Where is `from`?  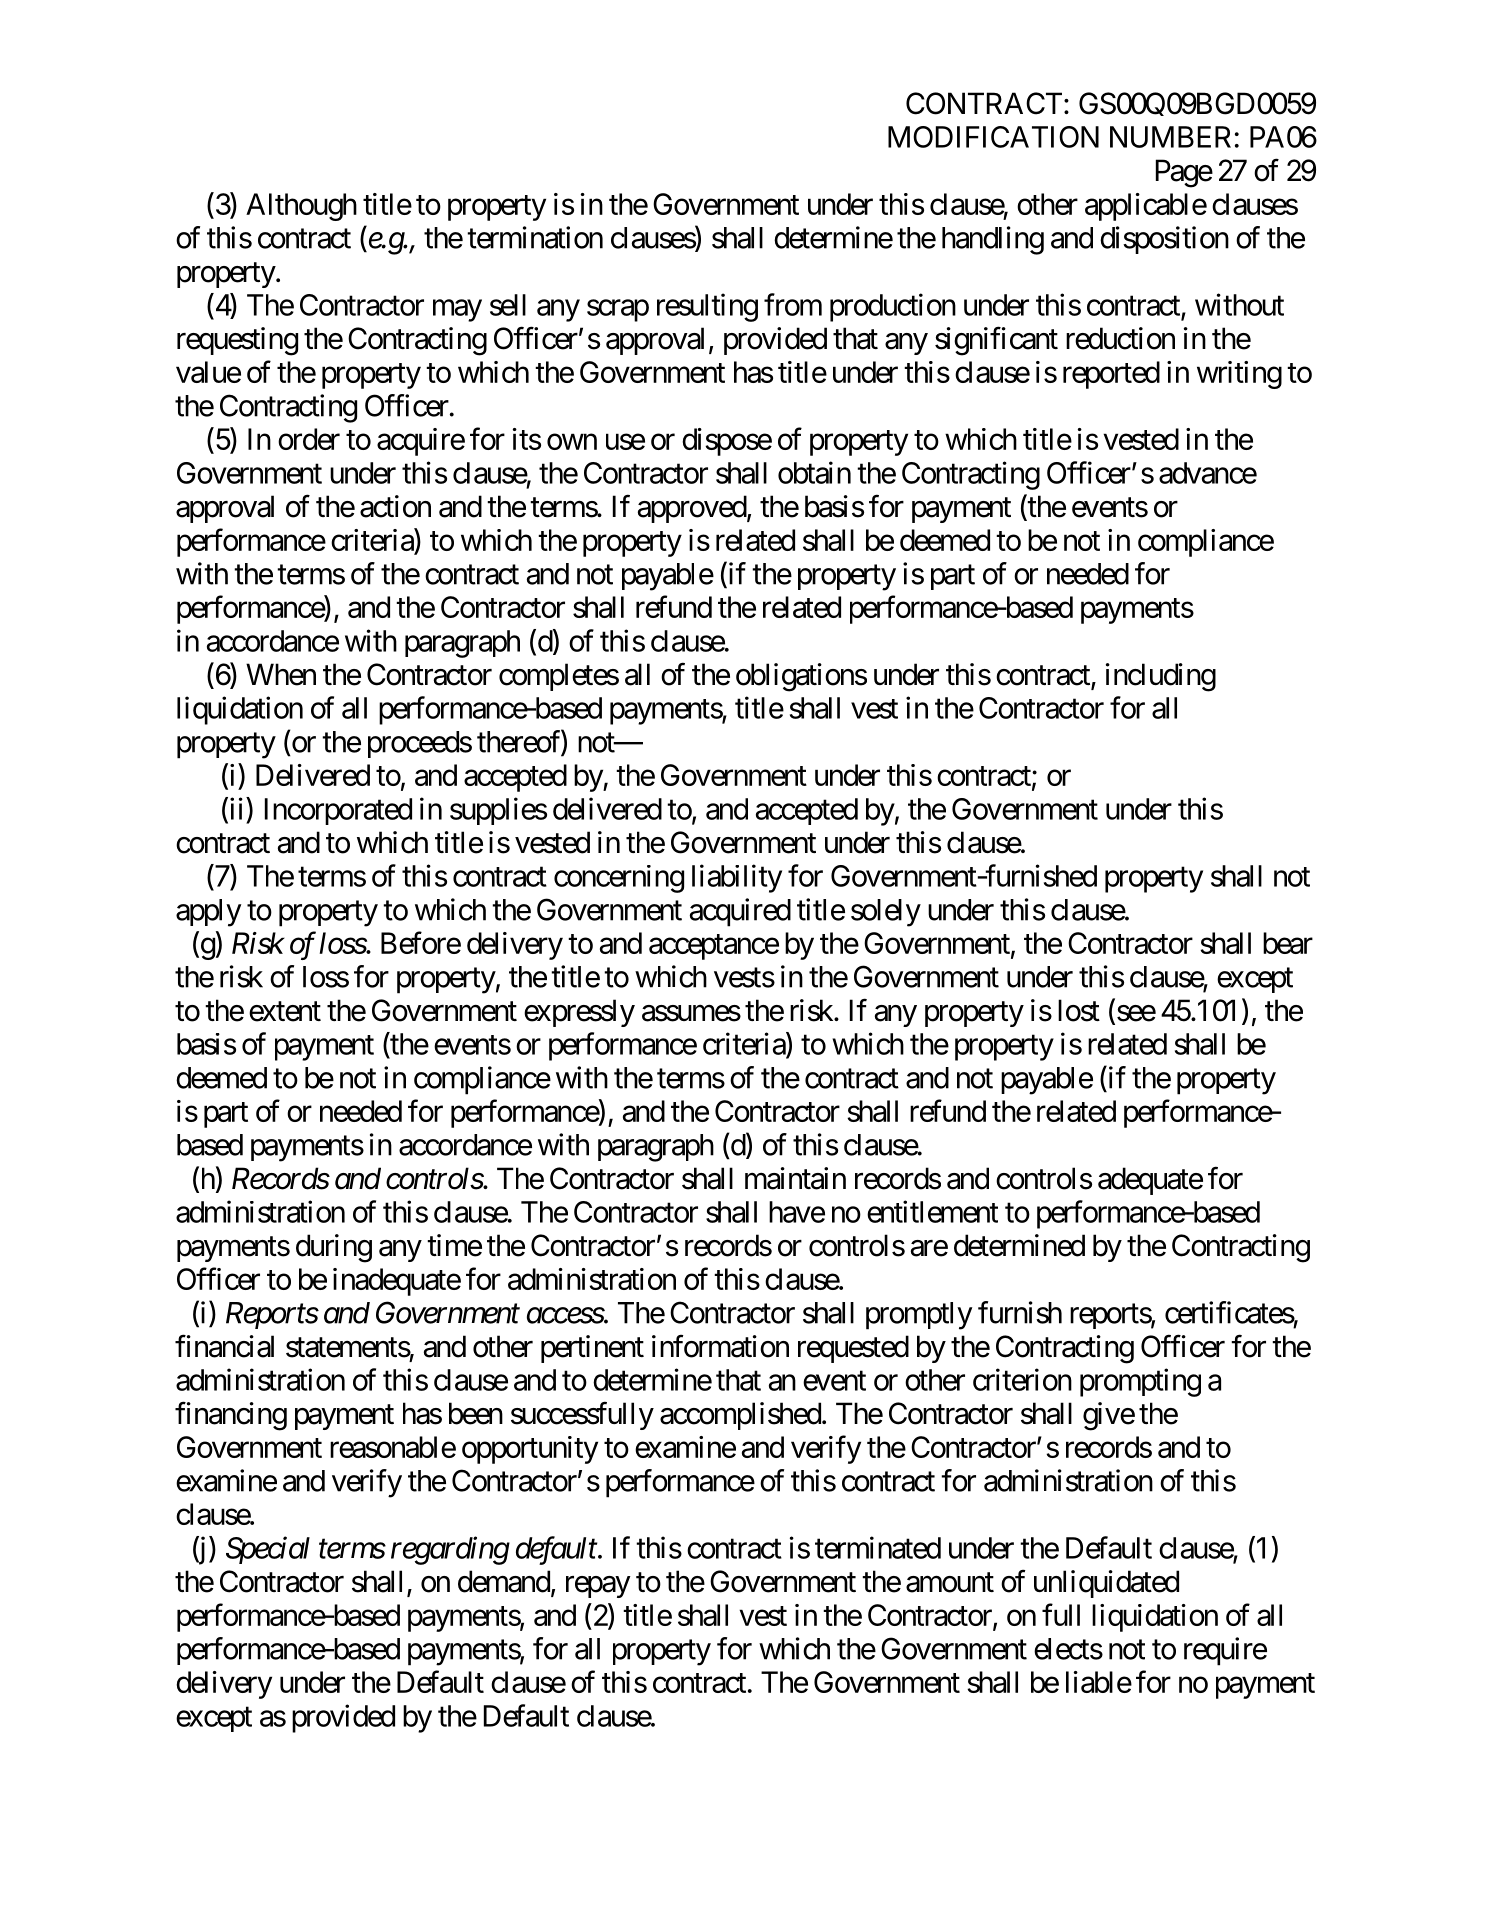
from is located at coordinates (793, 304).
